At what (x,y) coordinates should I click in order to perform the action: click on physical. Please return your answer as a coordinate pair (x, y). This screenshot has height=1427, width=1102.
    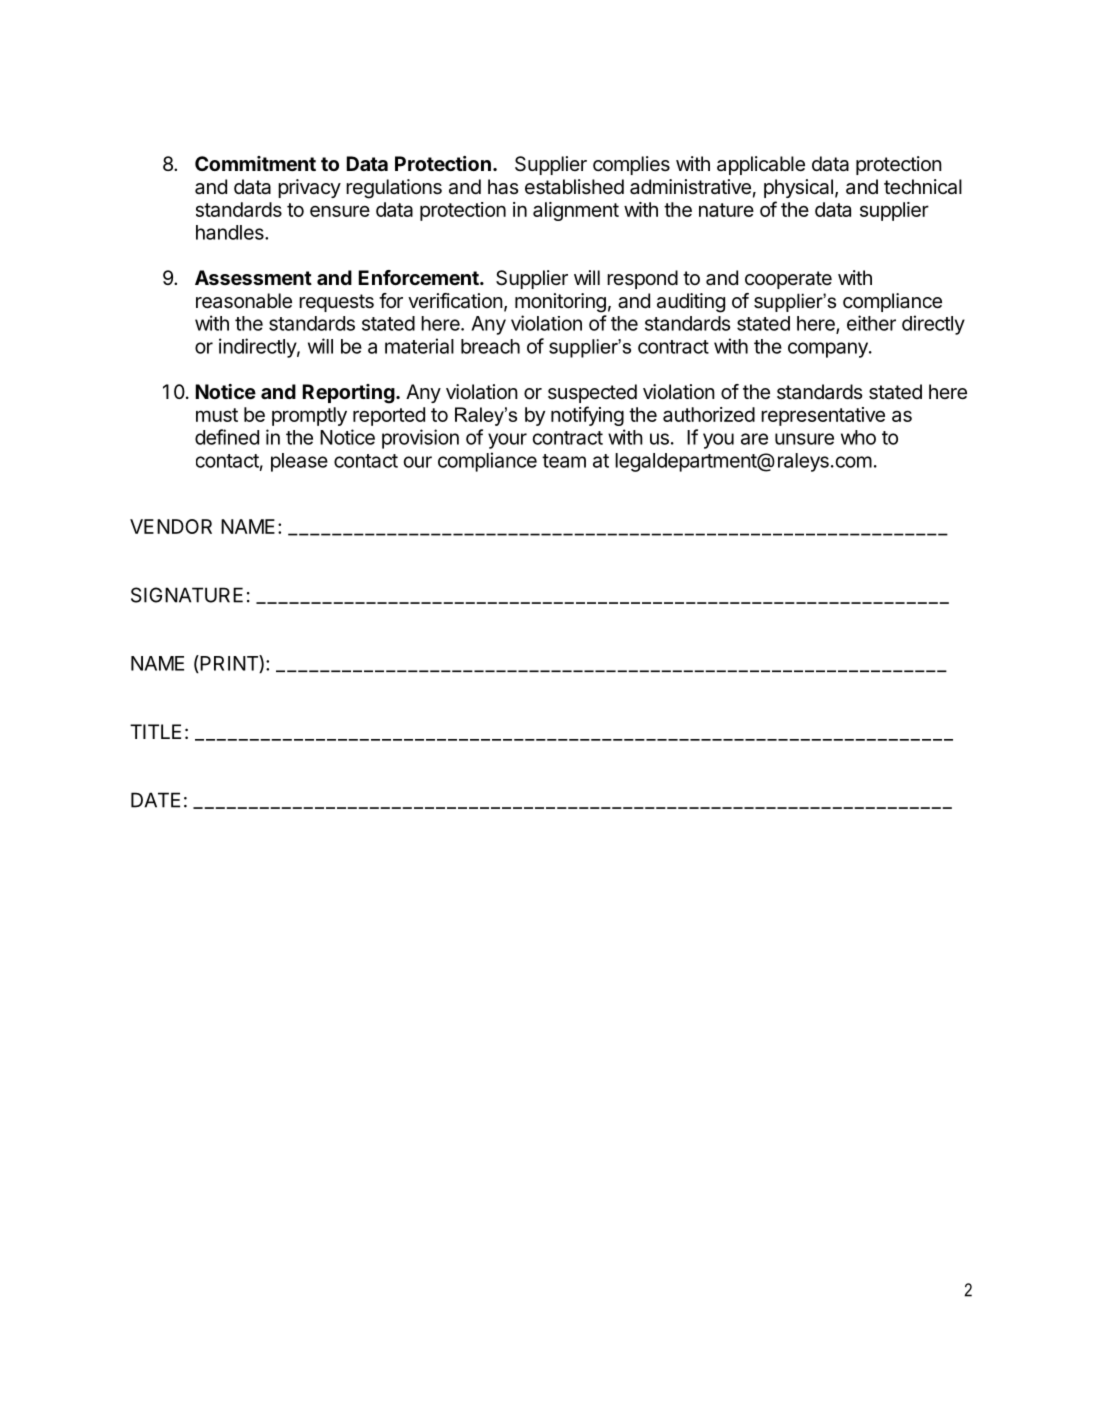
    Looking at the image, I should click on (798, 188).
